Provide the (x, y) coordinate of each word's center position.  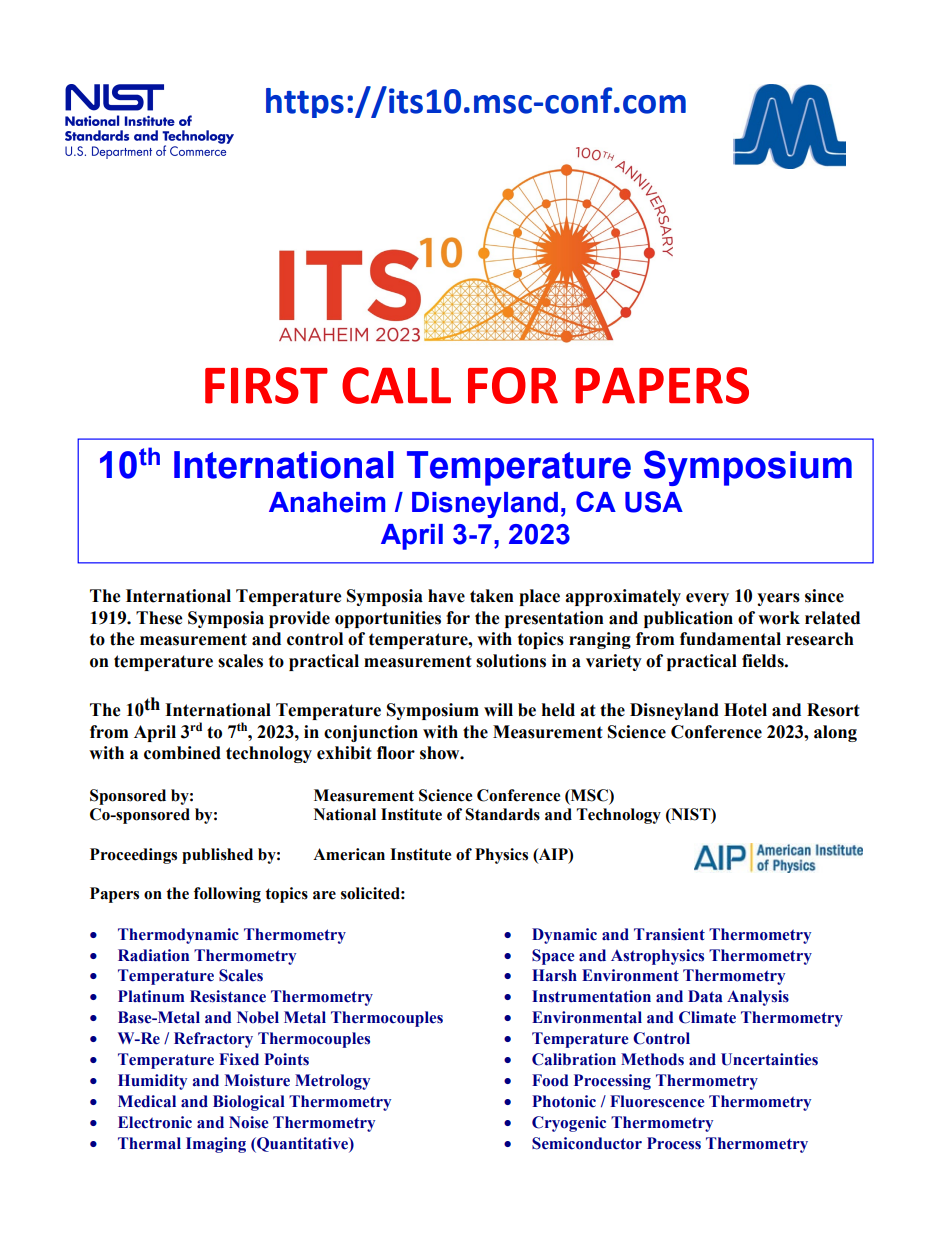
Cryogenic (569, 1124)
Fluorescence (657, 1101)
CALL (396, 385)
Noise (248, 1122)
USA (654, 502)
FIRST (266, 385)
